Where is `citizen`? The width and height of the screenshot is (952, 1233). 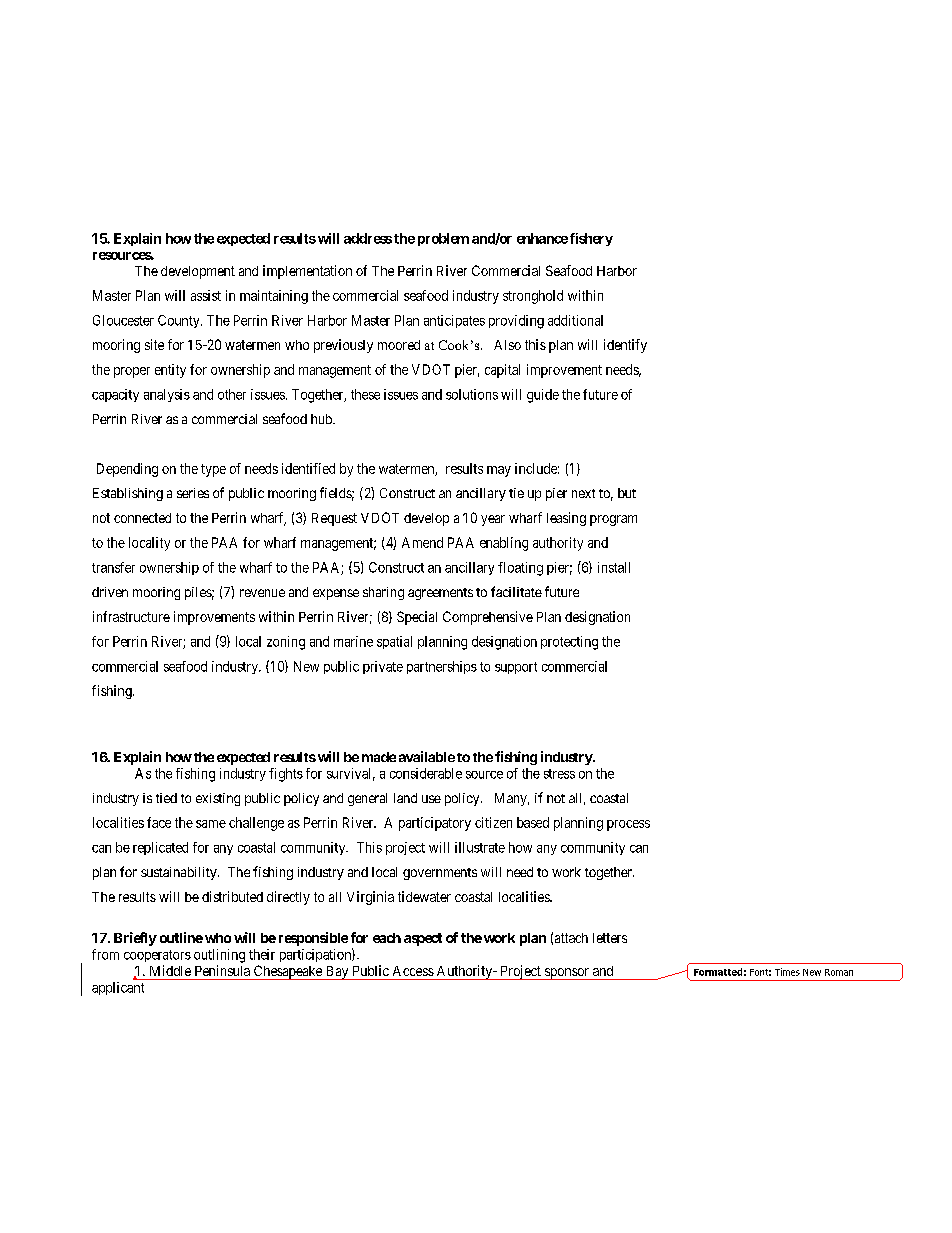 citizen is located at coordinates (493, 822).
